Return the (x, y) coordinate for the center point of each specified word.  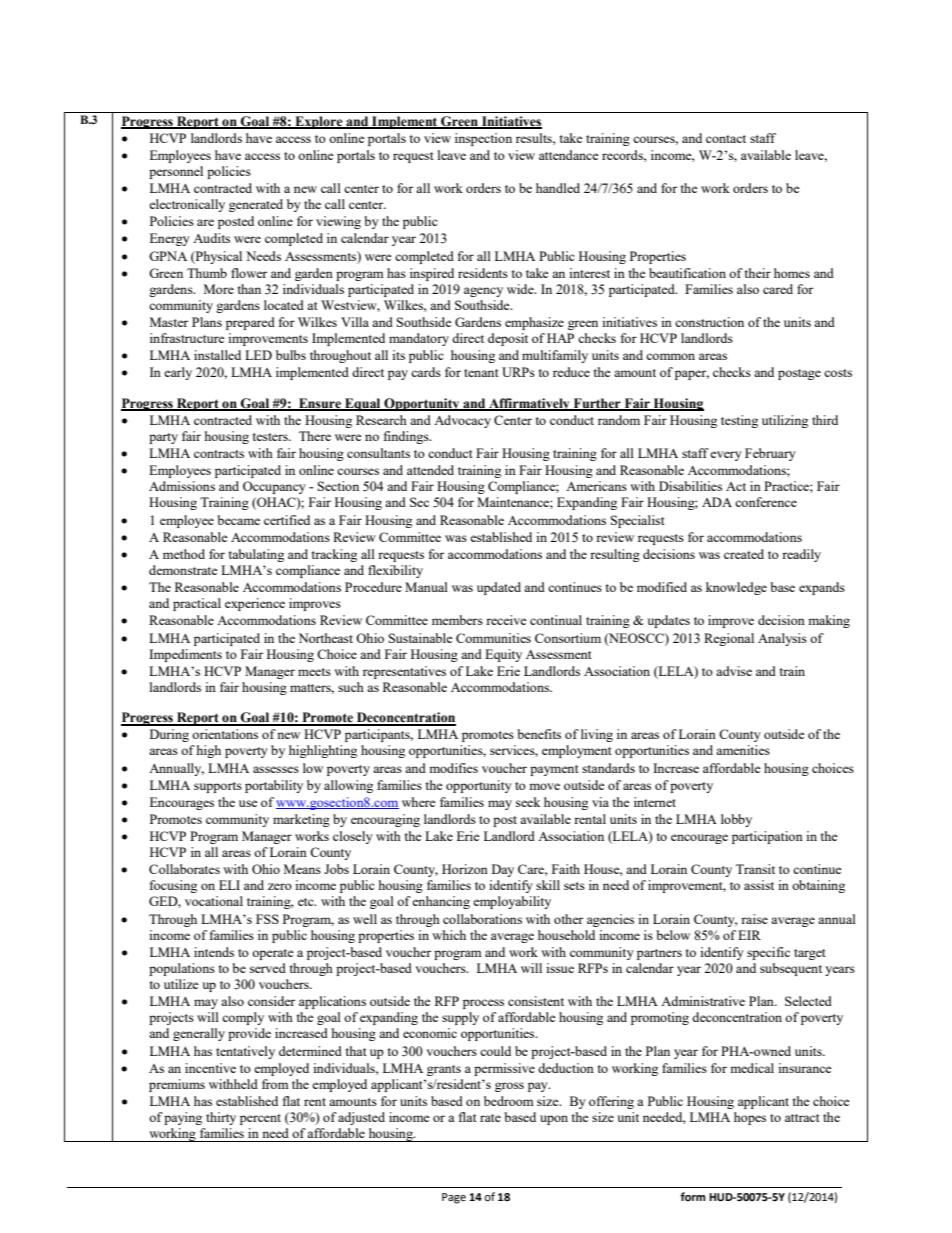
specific (768, 953)
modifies (453, 768)
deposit (508, 339)
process (483, 1004)
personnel (176, 172)
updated (499, 588)
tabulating (256, 555)
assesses (276, 769)
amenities (743, 750)
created (744, 554)
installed (217, 355)
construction (709, 322)
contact (726, 139)
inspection (483, 139)
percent (260, 1119)
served (268, 968)
